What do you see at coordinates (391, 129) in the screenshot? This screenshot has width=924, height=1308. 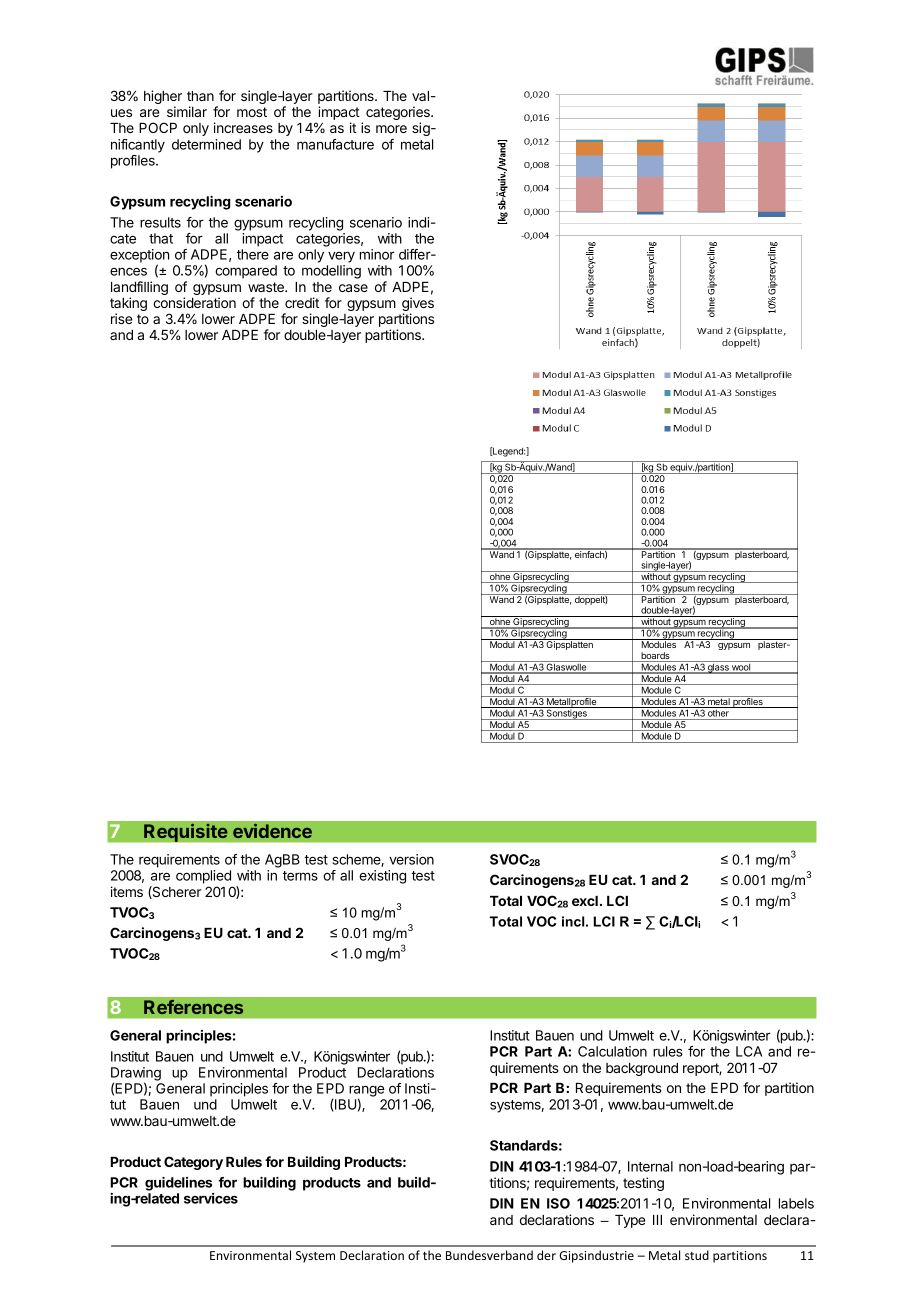 I see `more` at bounding box center [391, 129].
